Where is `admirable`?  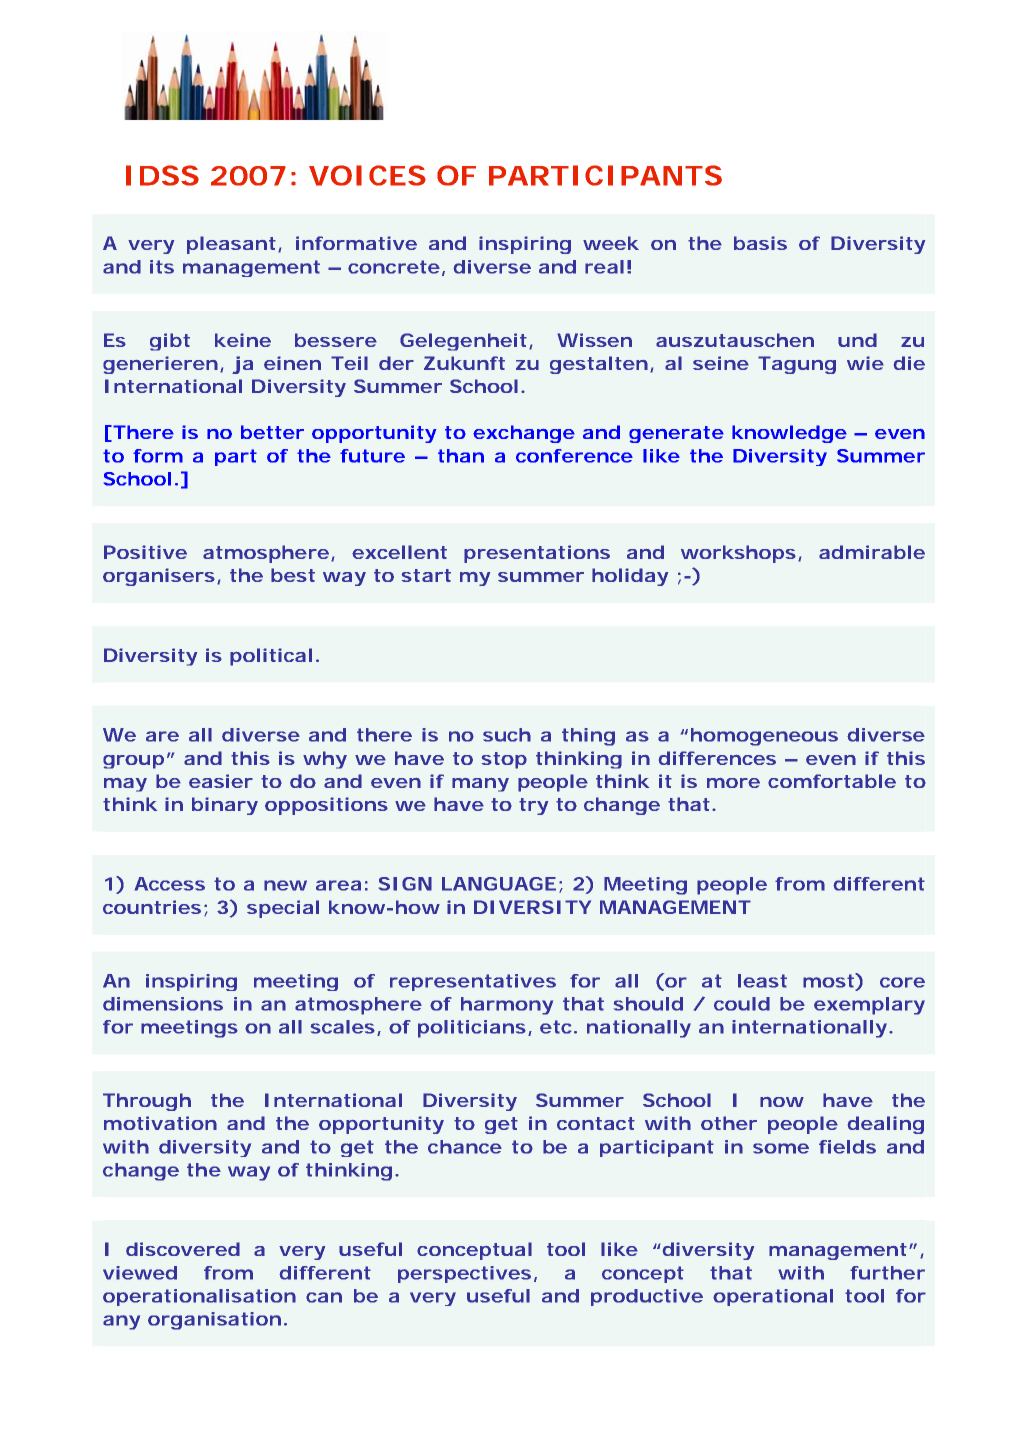
admirable is located at coordinates (872, 552).
